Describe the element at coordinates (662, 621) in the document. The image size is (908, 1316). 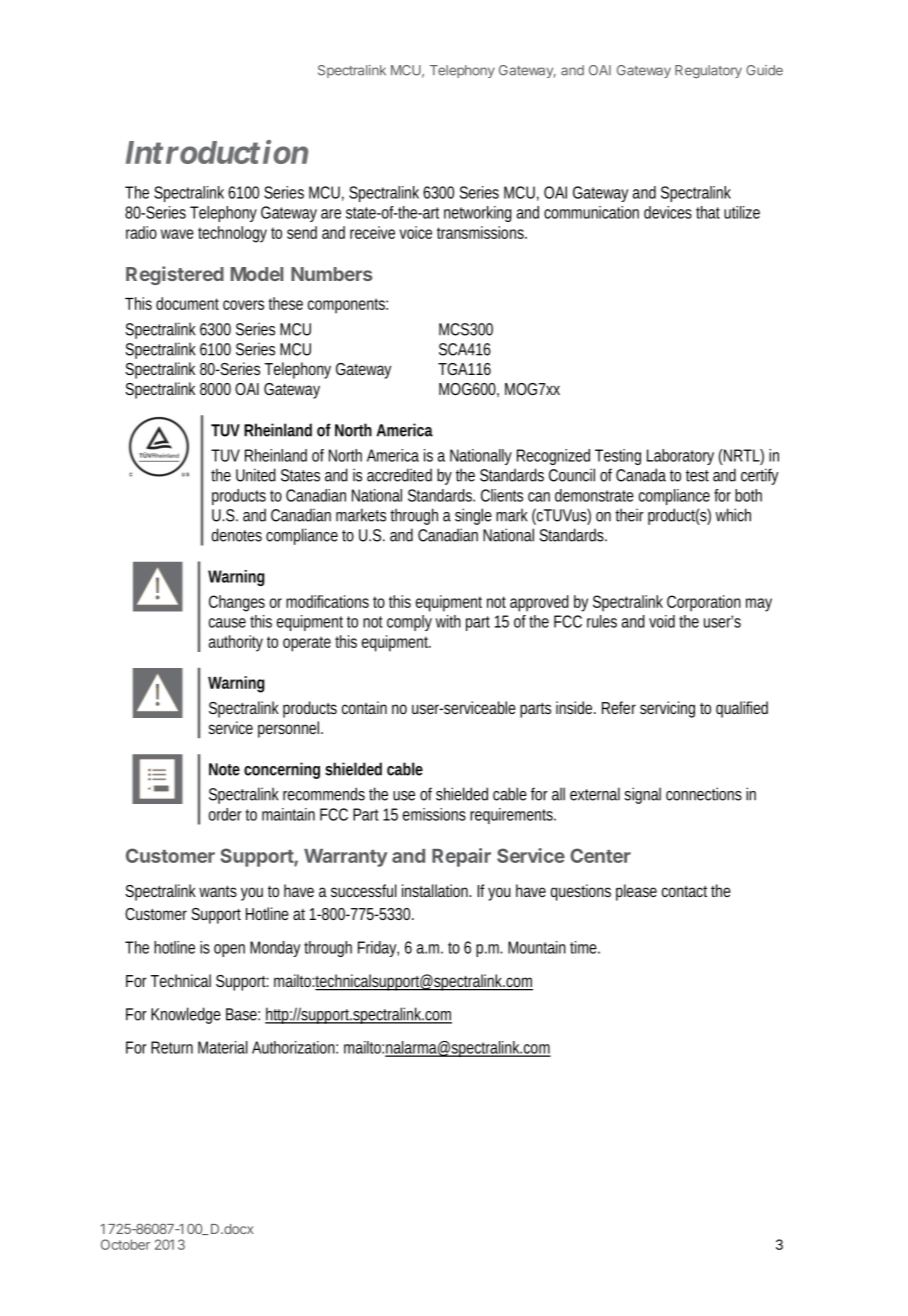
I see `void` at that location.
